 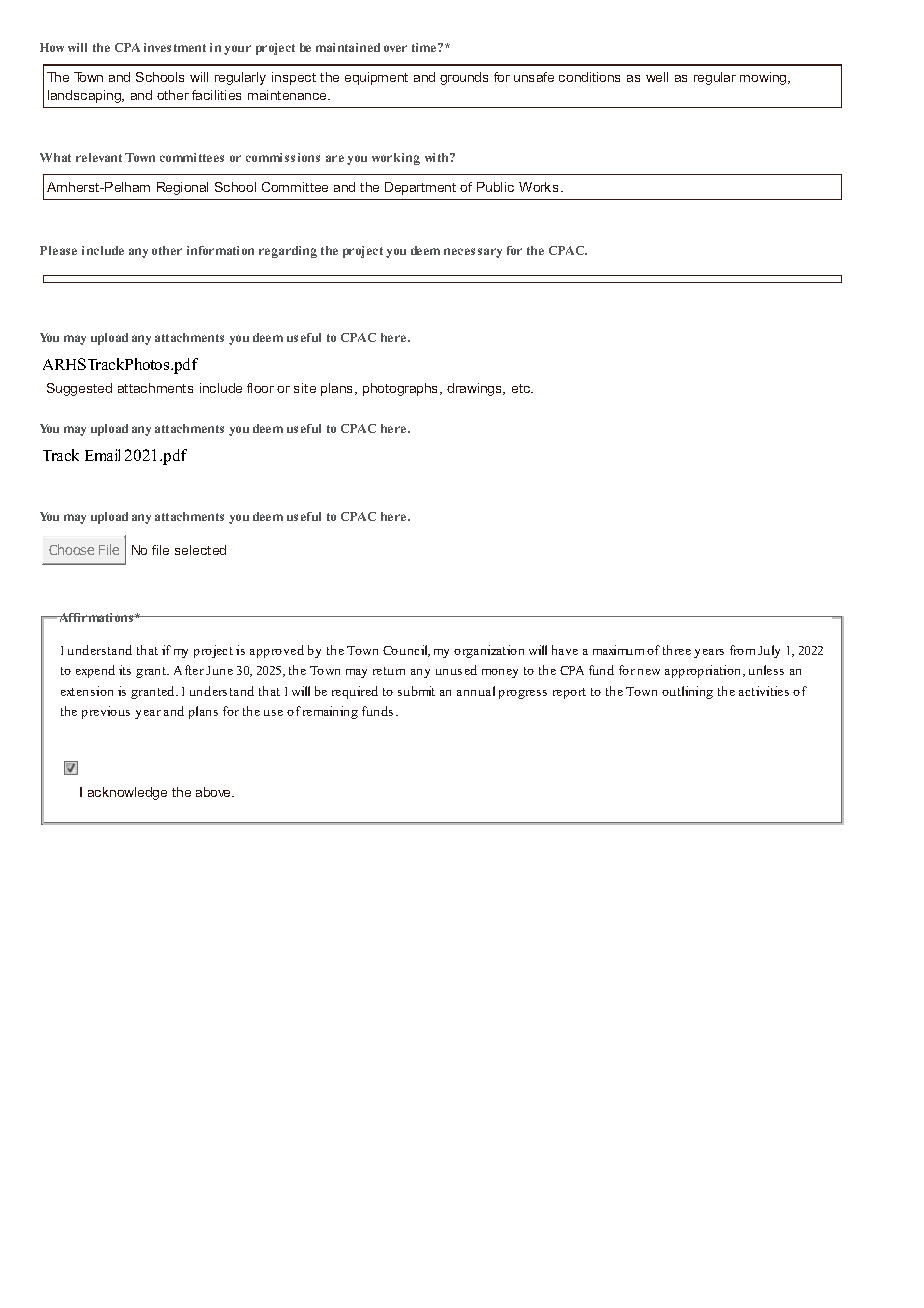 I want to click on landscaping, so click(x=85, y=96).
